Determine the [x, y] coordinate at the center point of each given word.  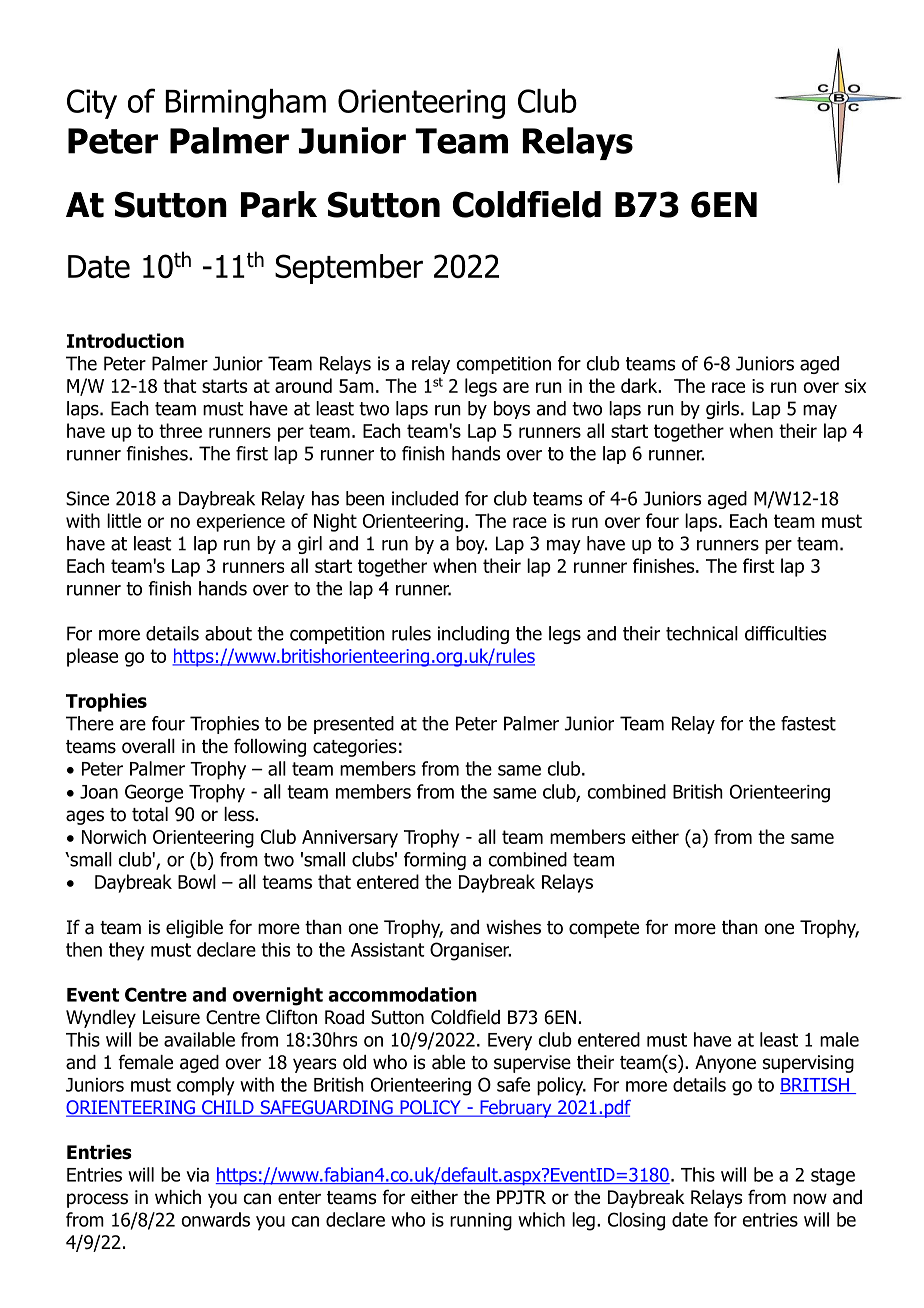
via [197, 1175]
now [810, 1199]
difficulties [785, 633]
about [228, 633]
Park [279, 204]
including [473, 635]
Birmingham [245, 104]
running [481, 1222]
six [855, 386]
